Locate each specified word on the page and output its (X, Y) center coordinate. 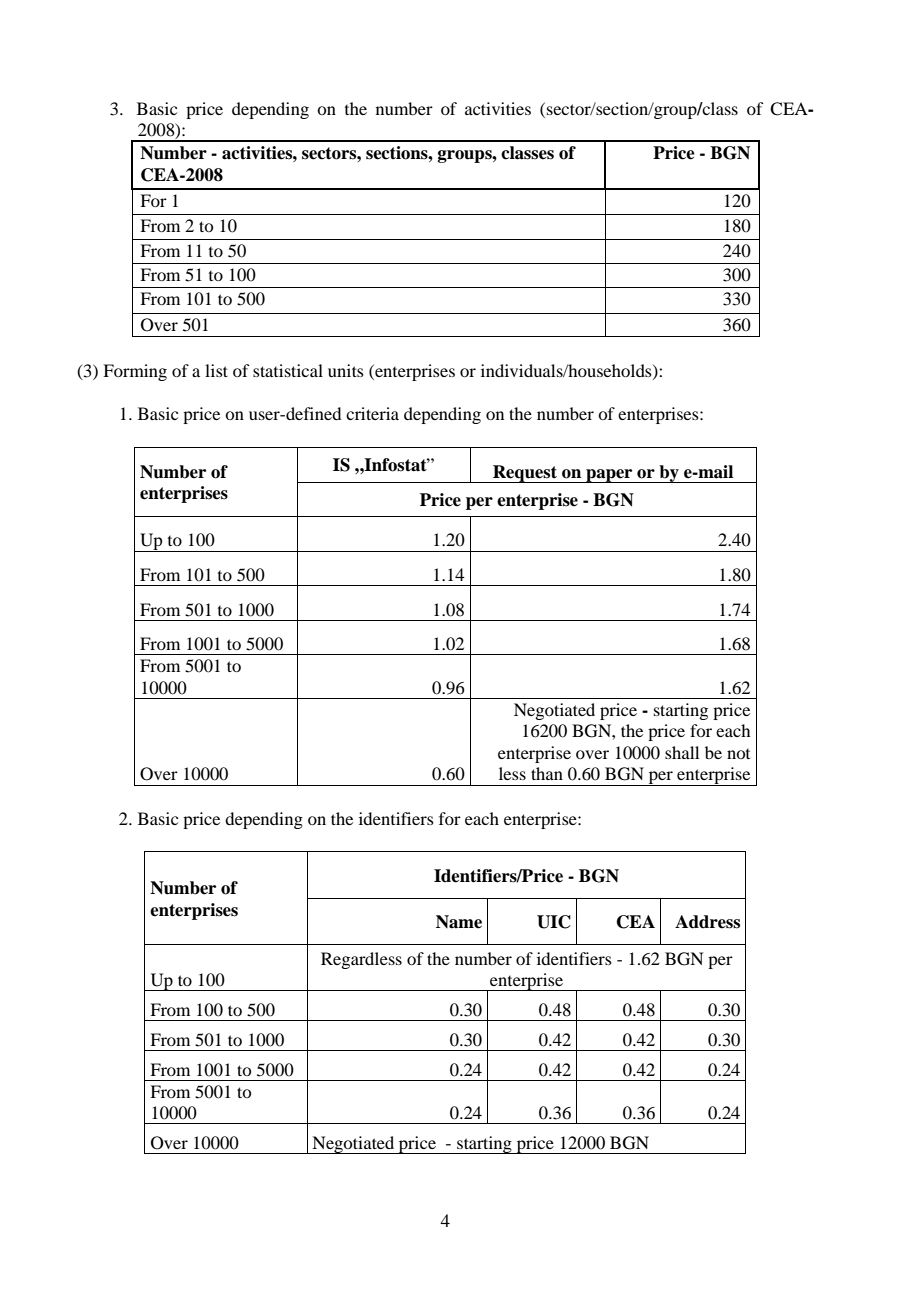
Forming (135, 372)
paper (609, 476)
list (216, 370)
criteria (372, 413)
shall (682, 752)
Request (525, 474)
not (738, 754)
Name (459, 922)
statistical (288, 370)
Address (707, 922)
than (547, 773)
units (346, 370)
